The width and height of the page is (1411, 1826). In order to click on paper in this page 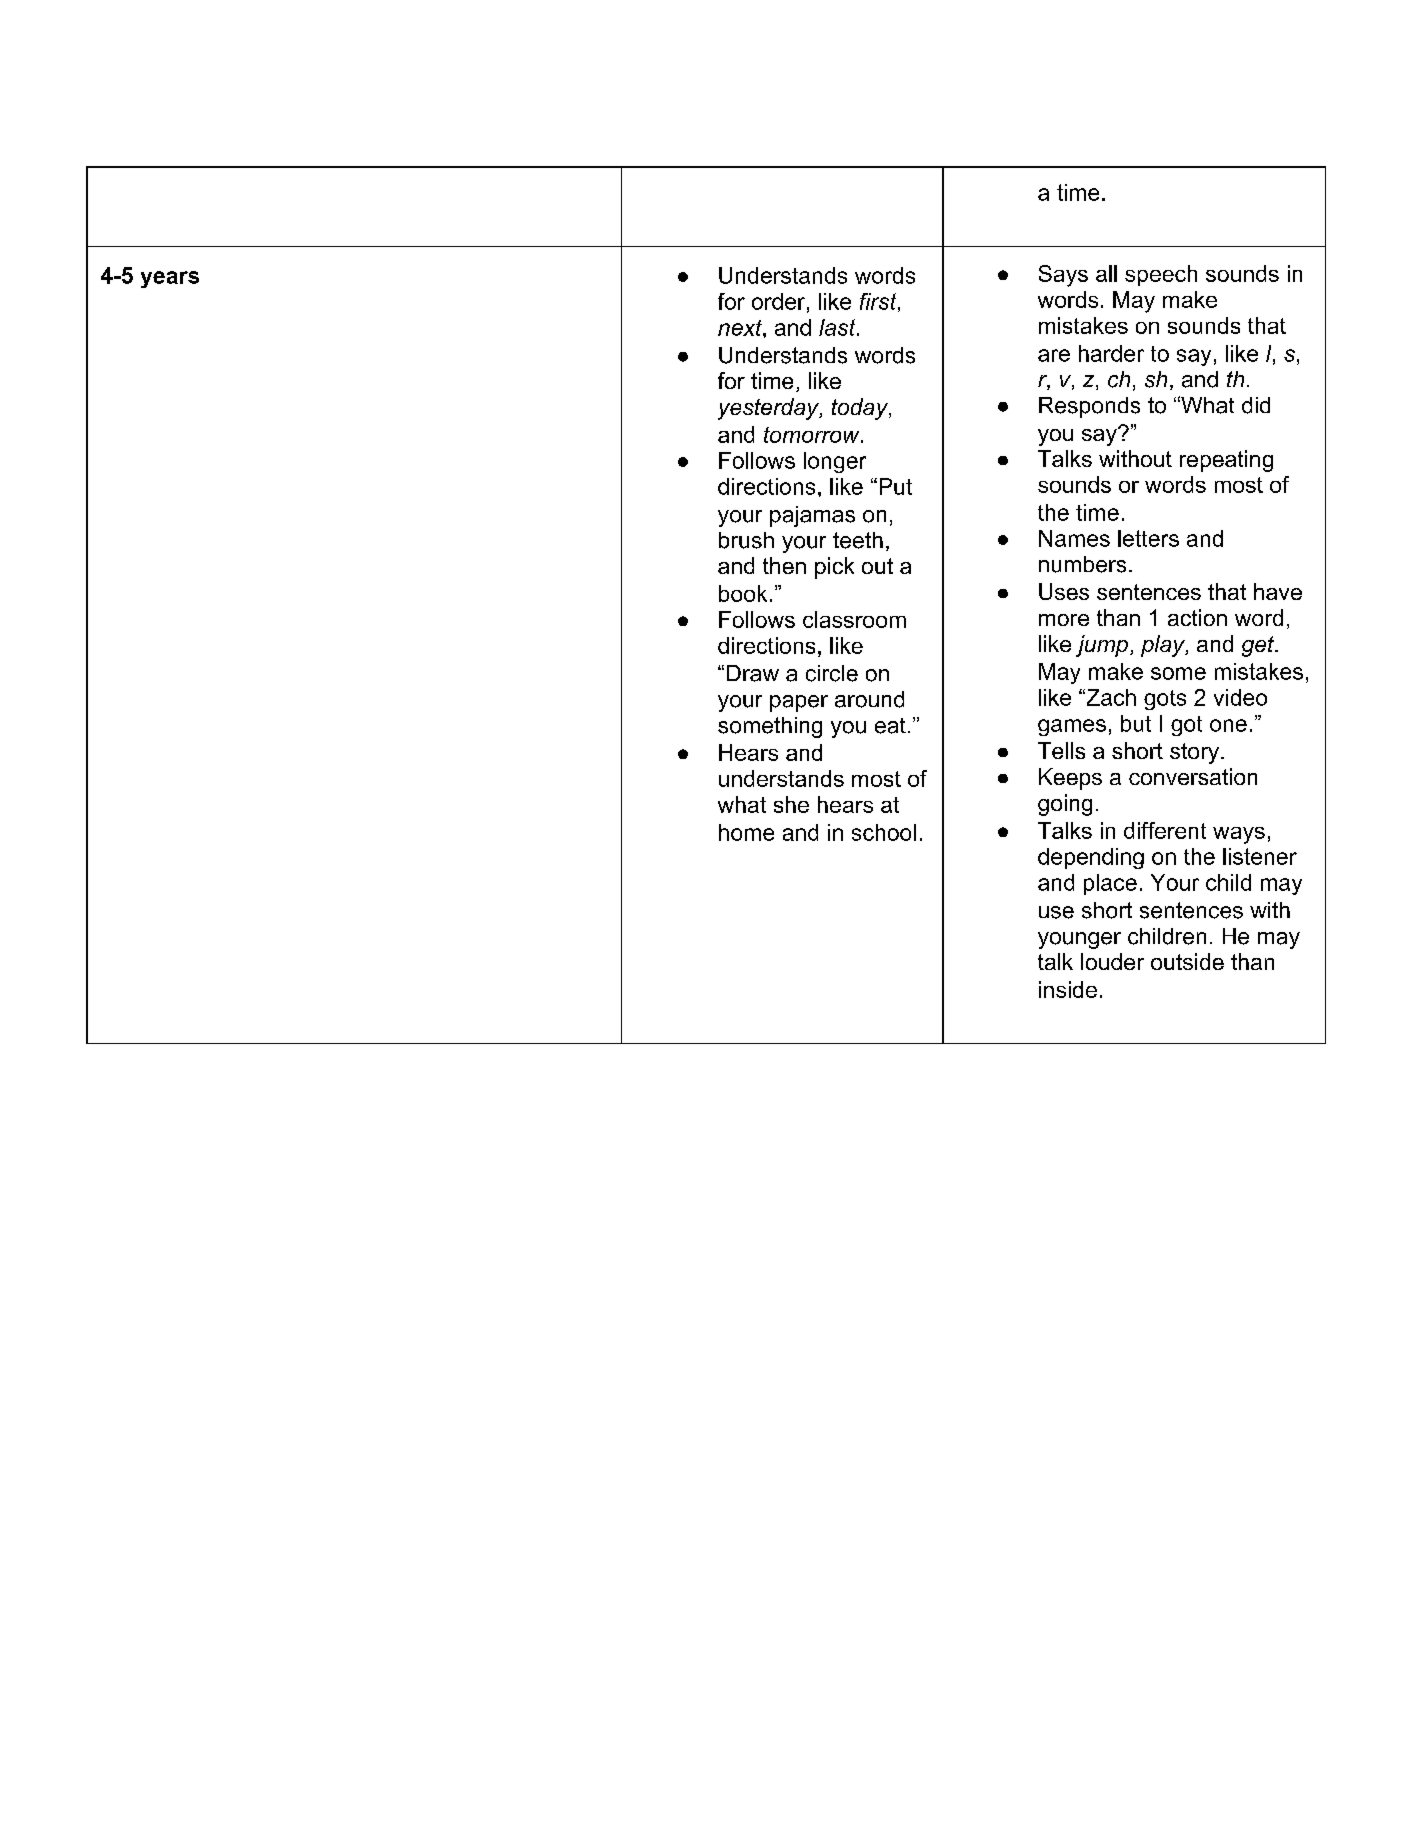, I will do `click(799, 703)`.
